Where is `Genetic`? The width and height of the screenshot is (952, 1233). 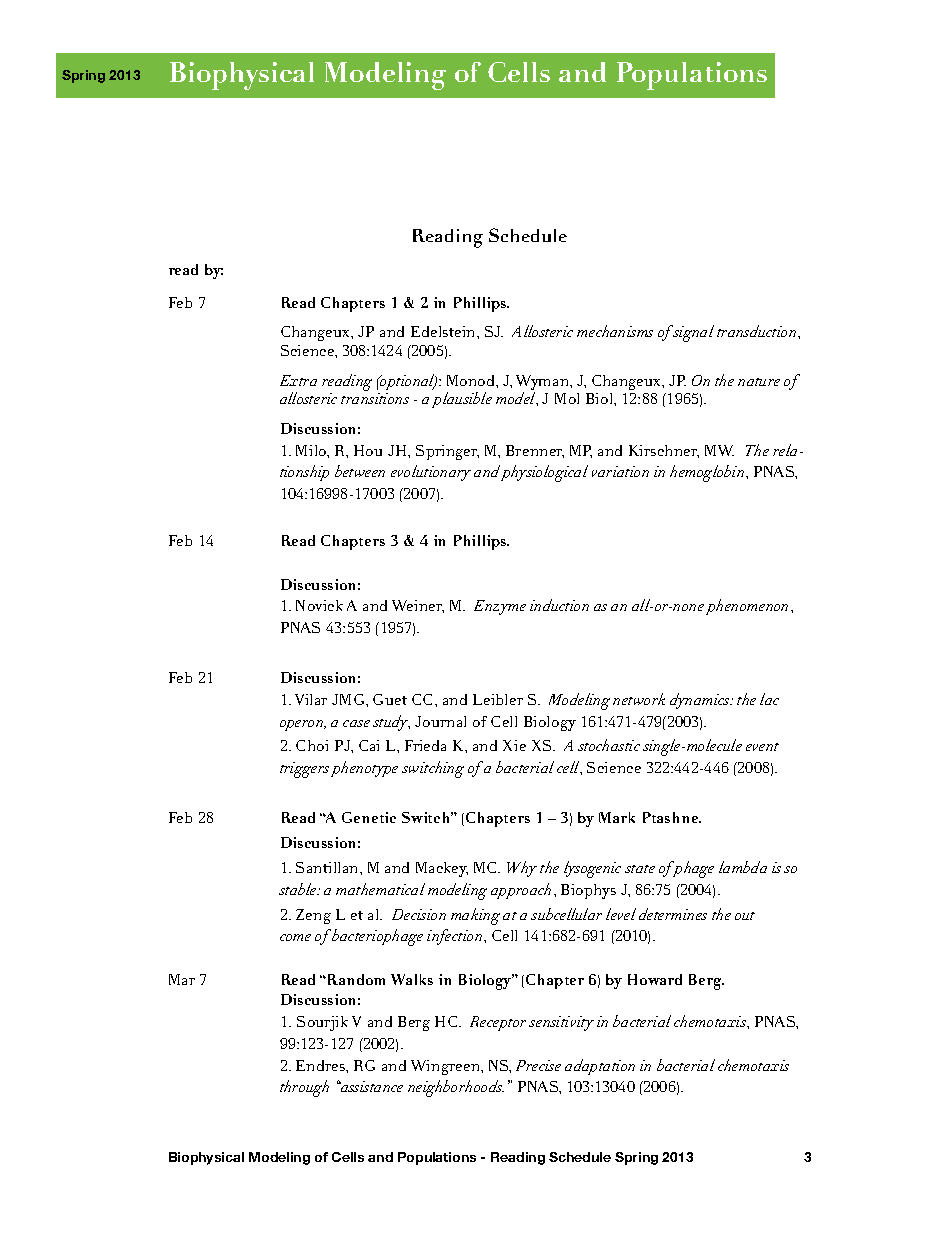
Genetic is located at coordinates (369, 817).
